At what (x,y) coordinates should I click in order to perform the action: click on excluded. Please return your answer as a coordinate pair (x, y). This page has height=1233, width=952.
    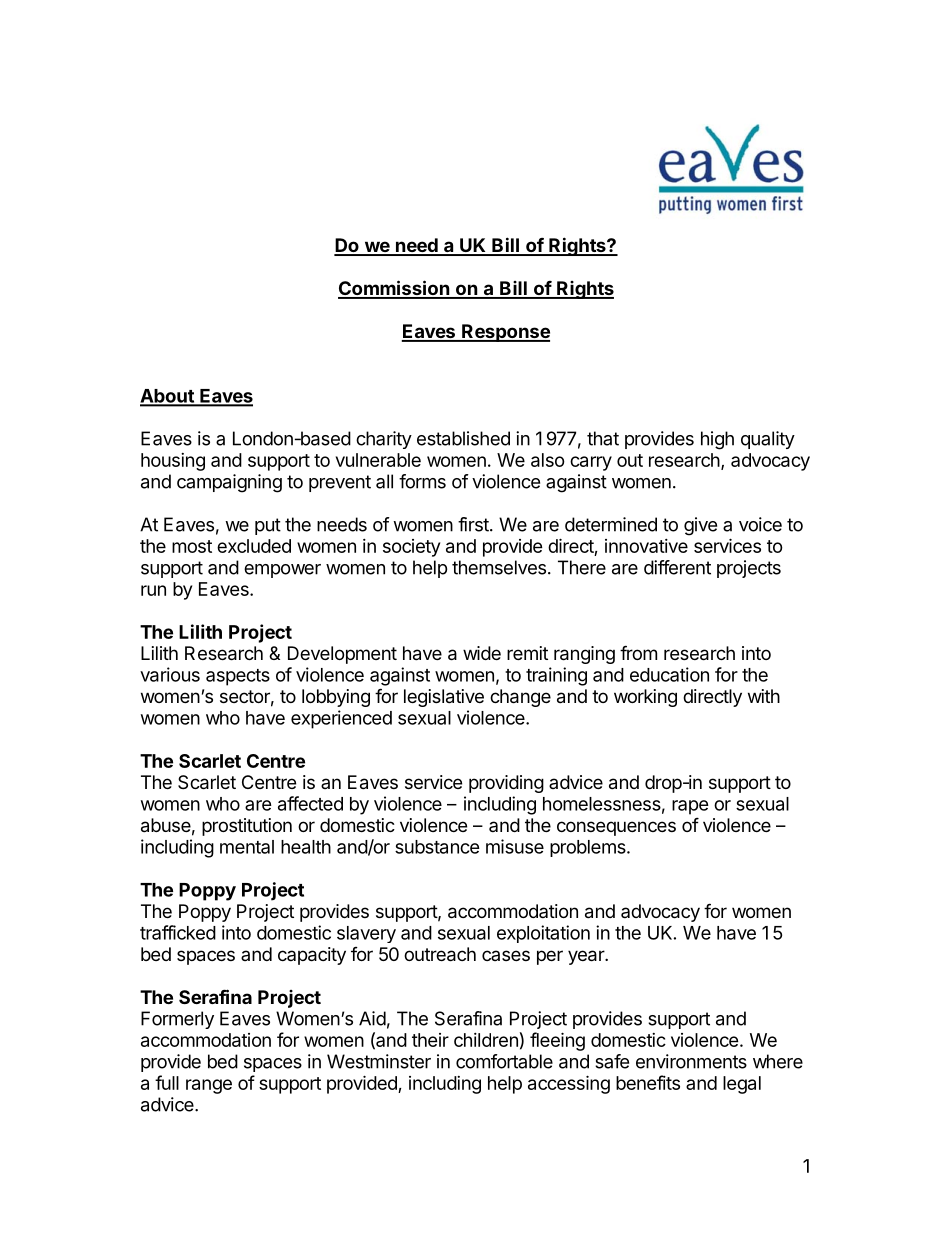
    Looking at the image, I should click on (254, 546).
